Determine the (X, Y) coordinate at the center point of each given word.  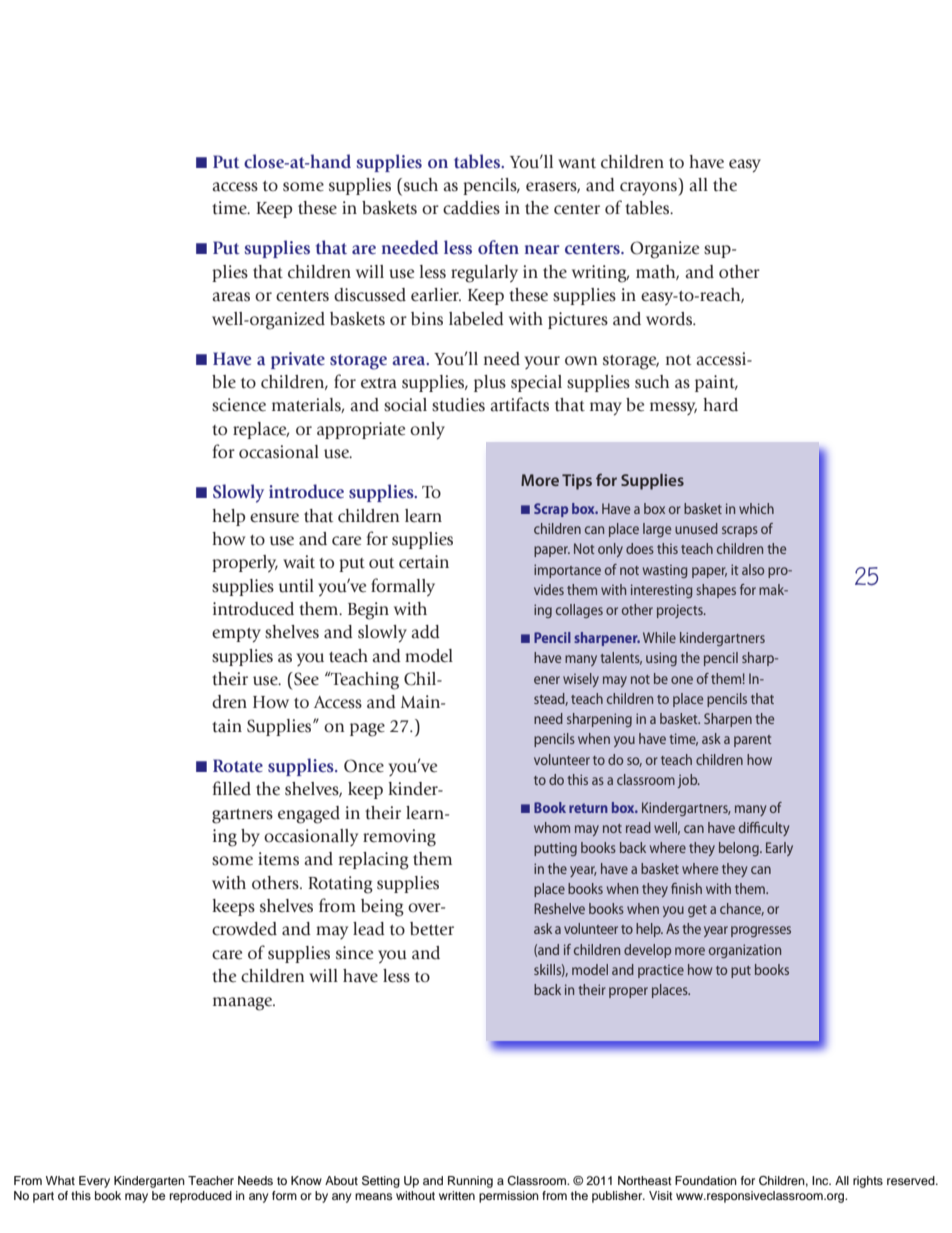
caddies (471, 208)
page (367, 730)
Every (94, 1182)
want (577, 163)
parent (752, 741)
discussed (370, 295)
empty (236, 635)
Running (470, 1182)
